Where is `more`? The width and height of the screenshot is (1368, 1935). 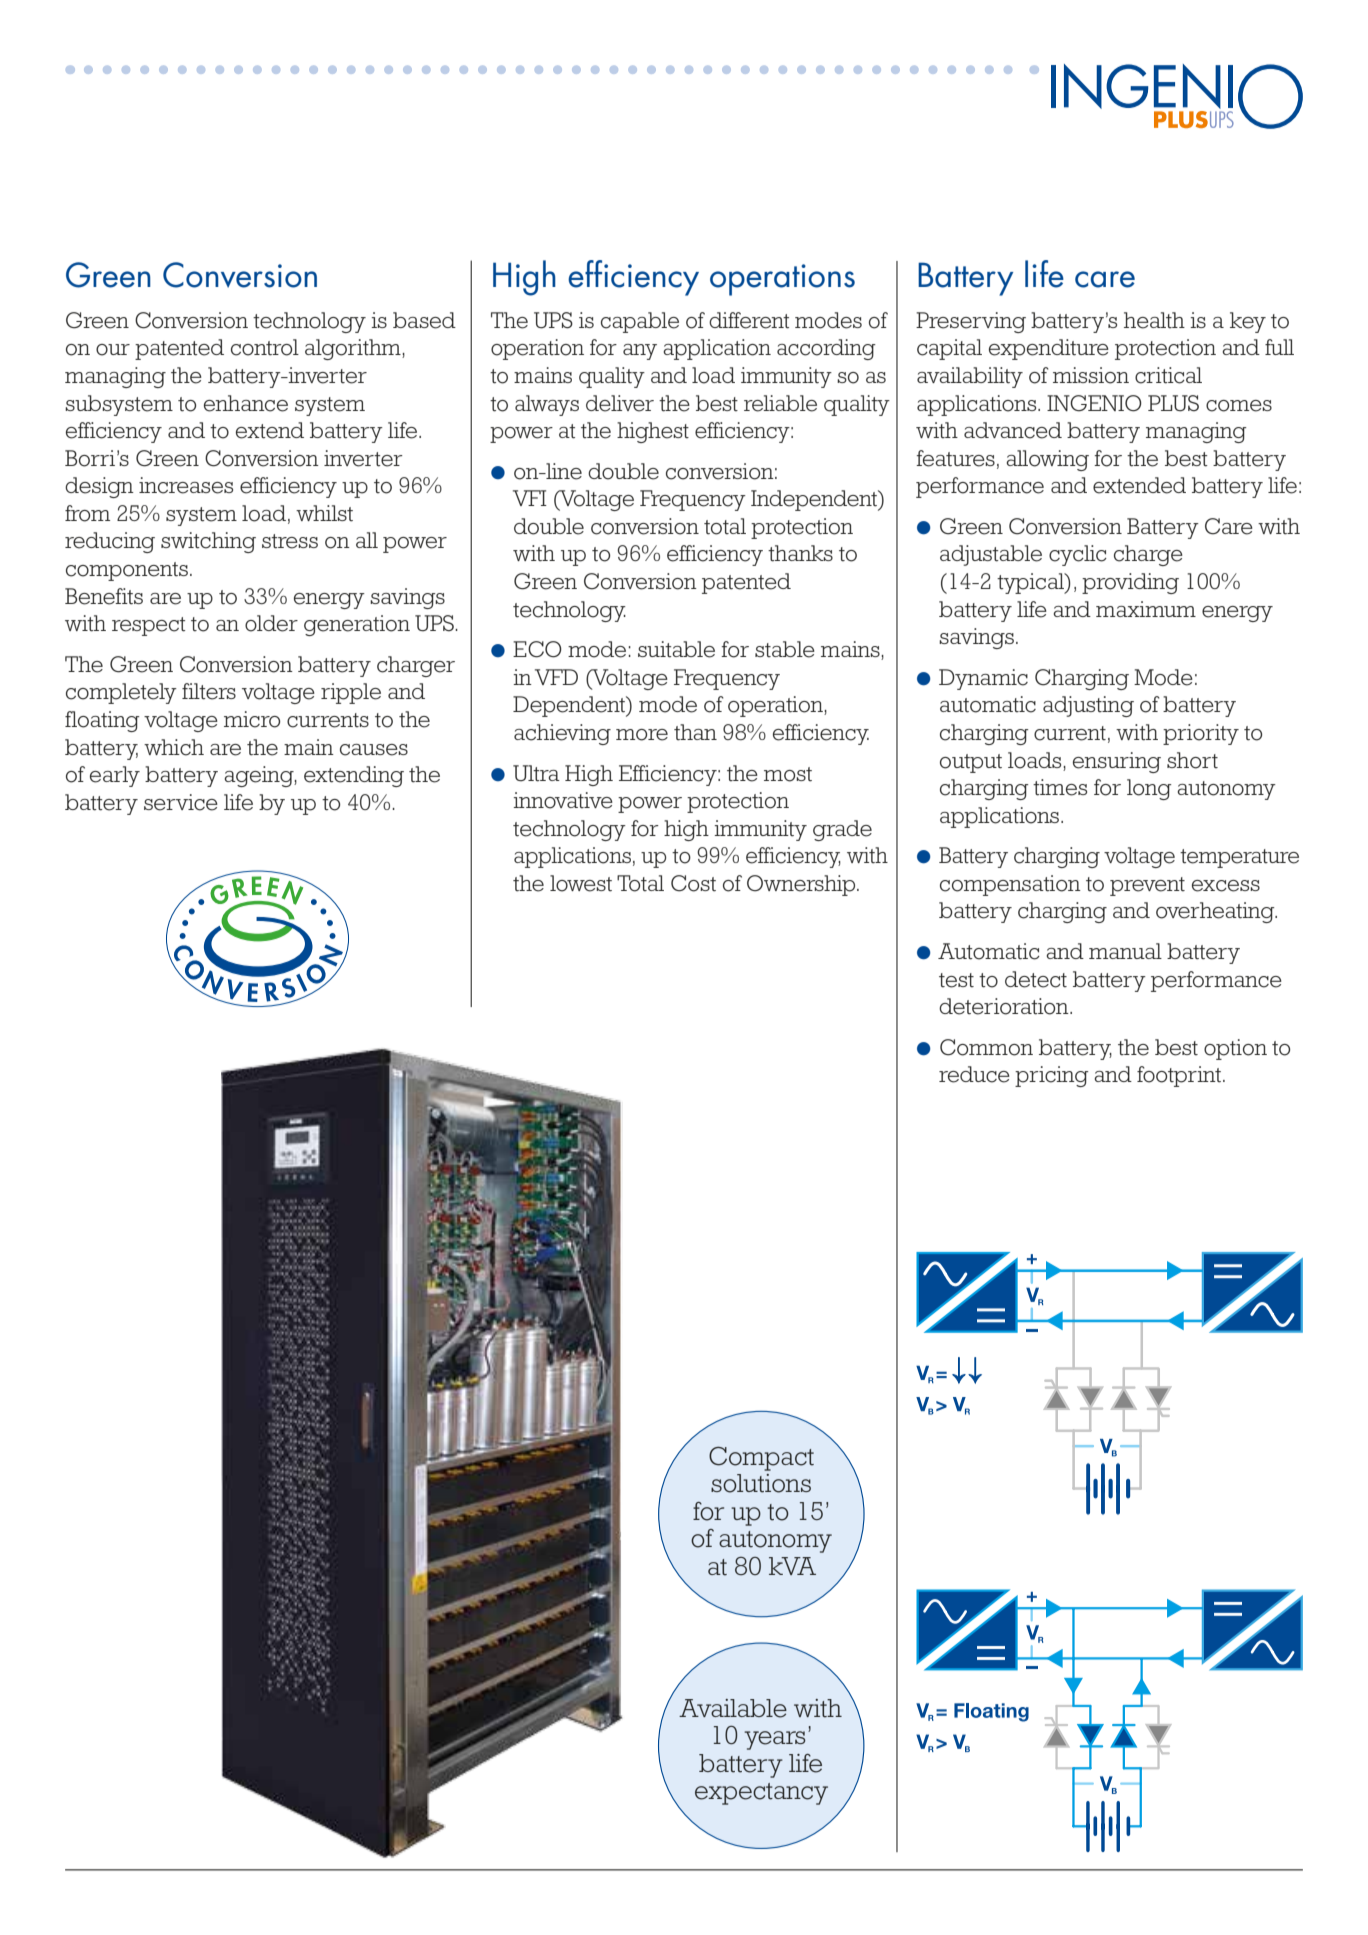 more is located at coordinates (642, 735).
